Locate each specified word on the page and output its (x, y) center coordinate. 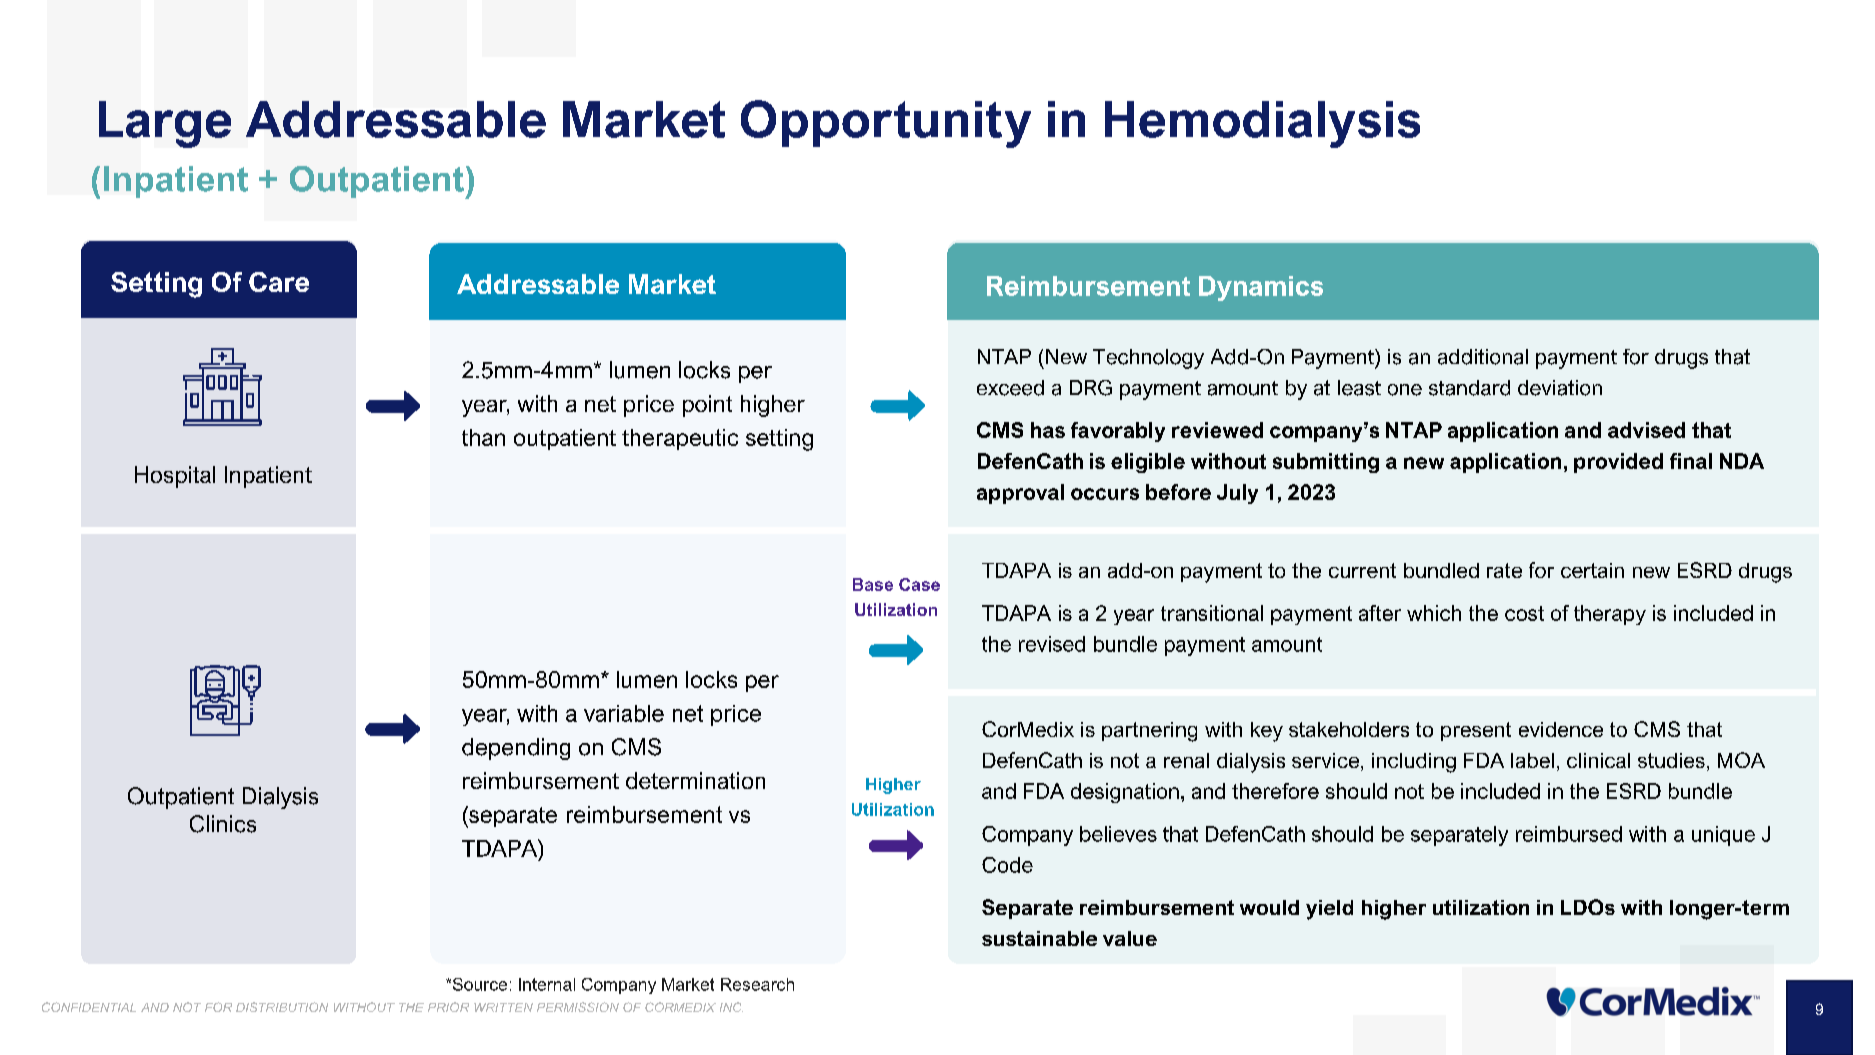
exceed (1010, 388)
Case (919, 584)
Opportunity (886, 124)
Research (757, 984)
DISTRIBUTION (282, 1007)
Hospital (175, 477)
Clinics (223, 824)
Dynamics (1261, 288)
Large (165, 124)
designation (1125, 793)
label (1532, 760)
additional (1483, 357)
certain (1592, 570)
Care (279, 282)
